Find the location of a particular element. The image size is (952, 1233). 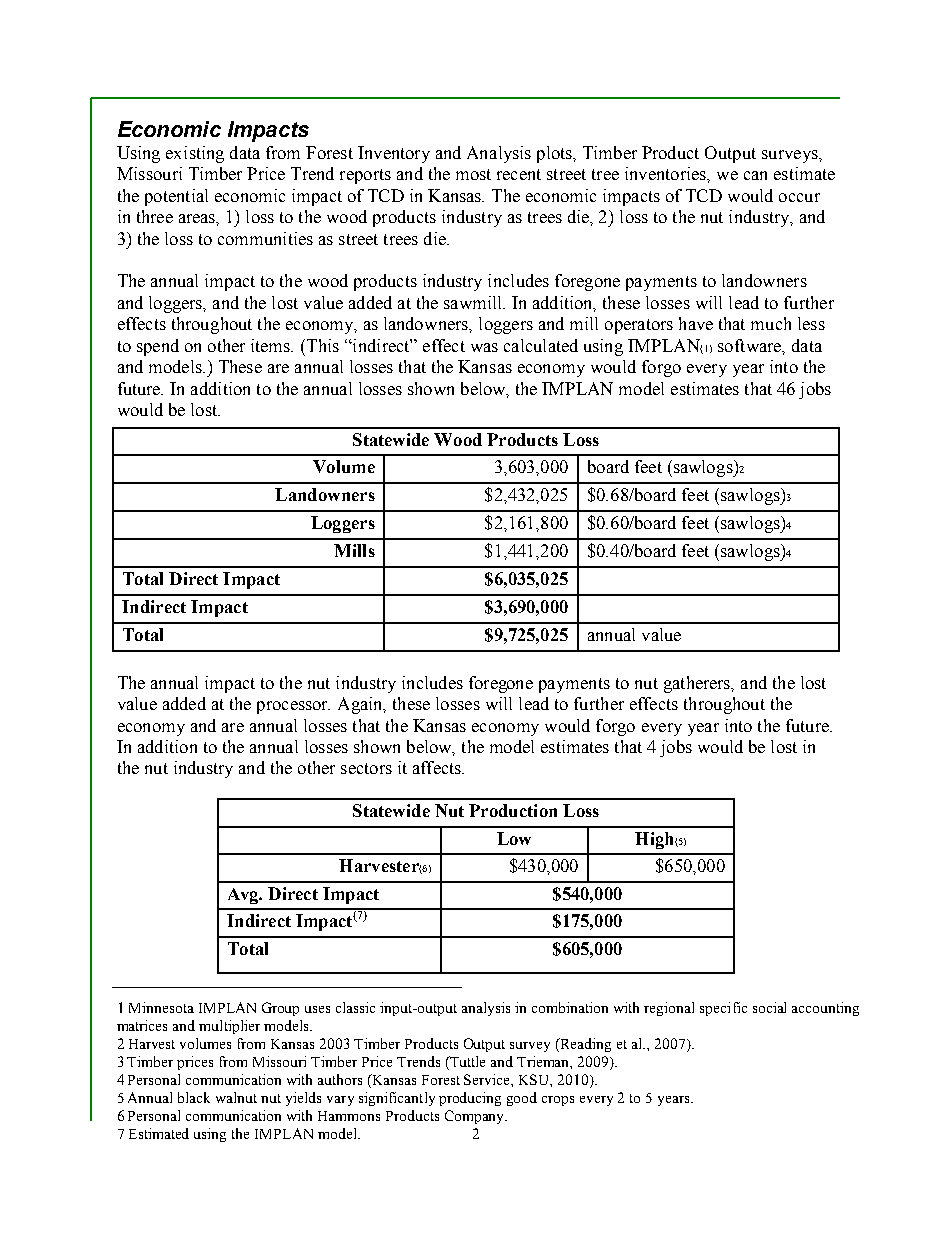

most is located at coordinates (473, 174).
